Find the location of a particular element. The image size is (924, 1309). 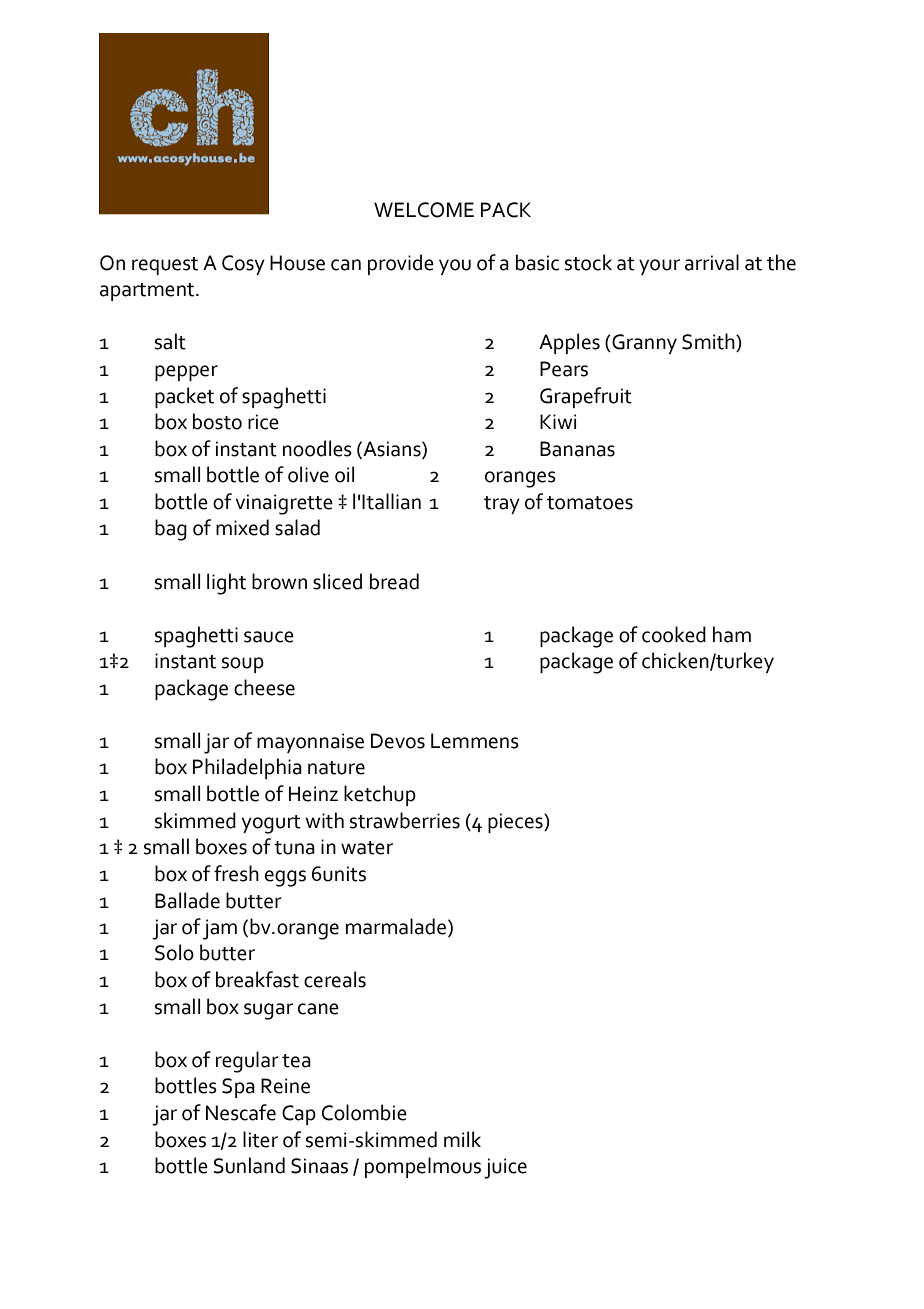

fresh is located at coordinates (236, 873).
